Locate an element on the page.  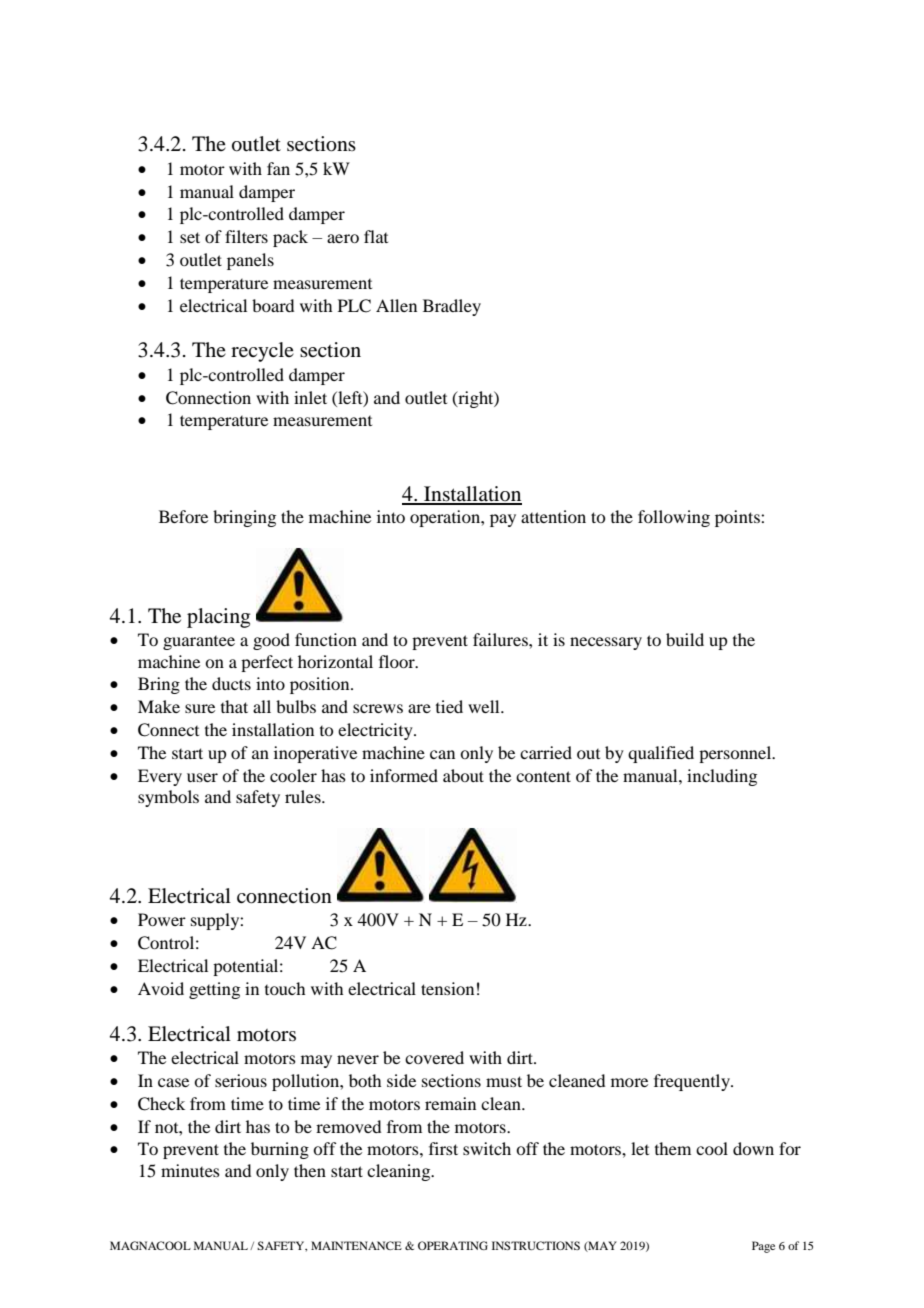
recycle is located at coordinates (262, 352).
